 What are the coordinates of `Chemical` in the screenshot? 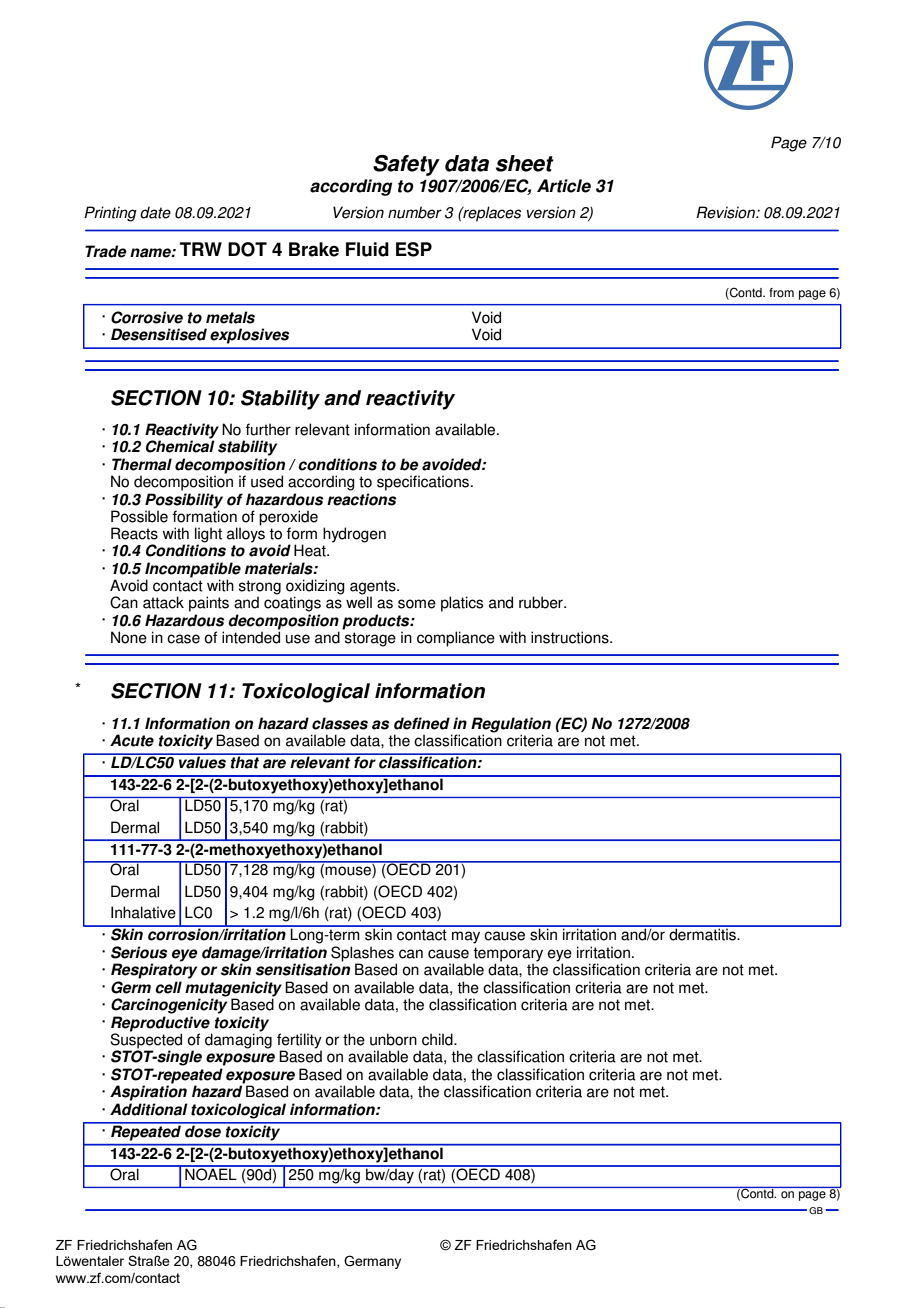 It's located at (180, 445).
